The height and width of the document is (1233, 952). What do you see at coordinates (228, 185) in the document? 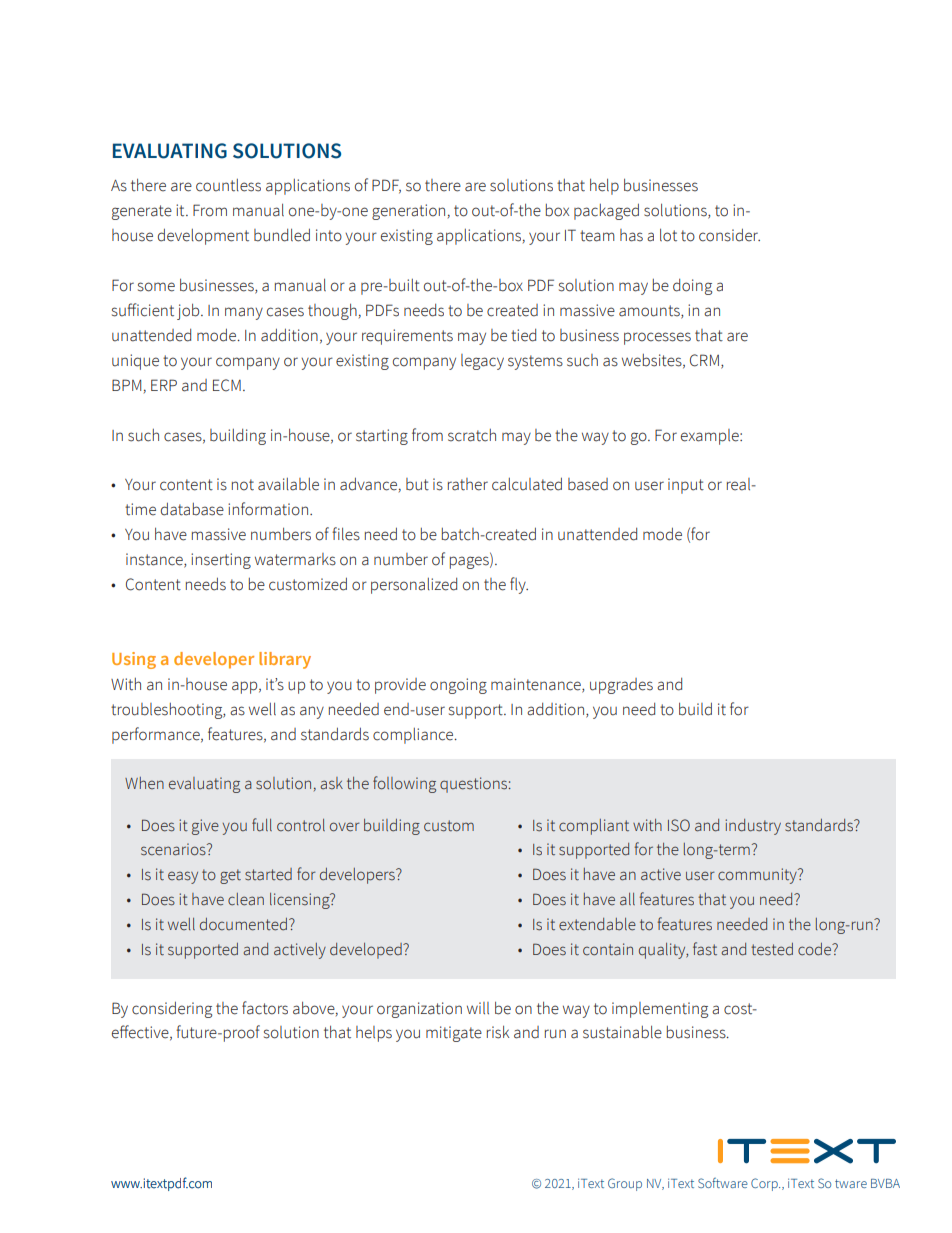
I see `countless` at bounding box center [228, 185].
